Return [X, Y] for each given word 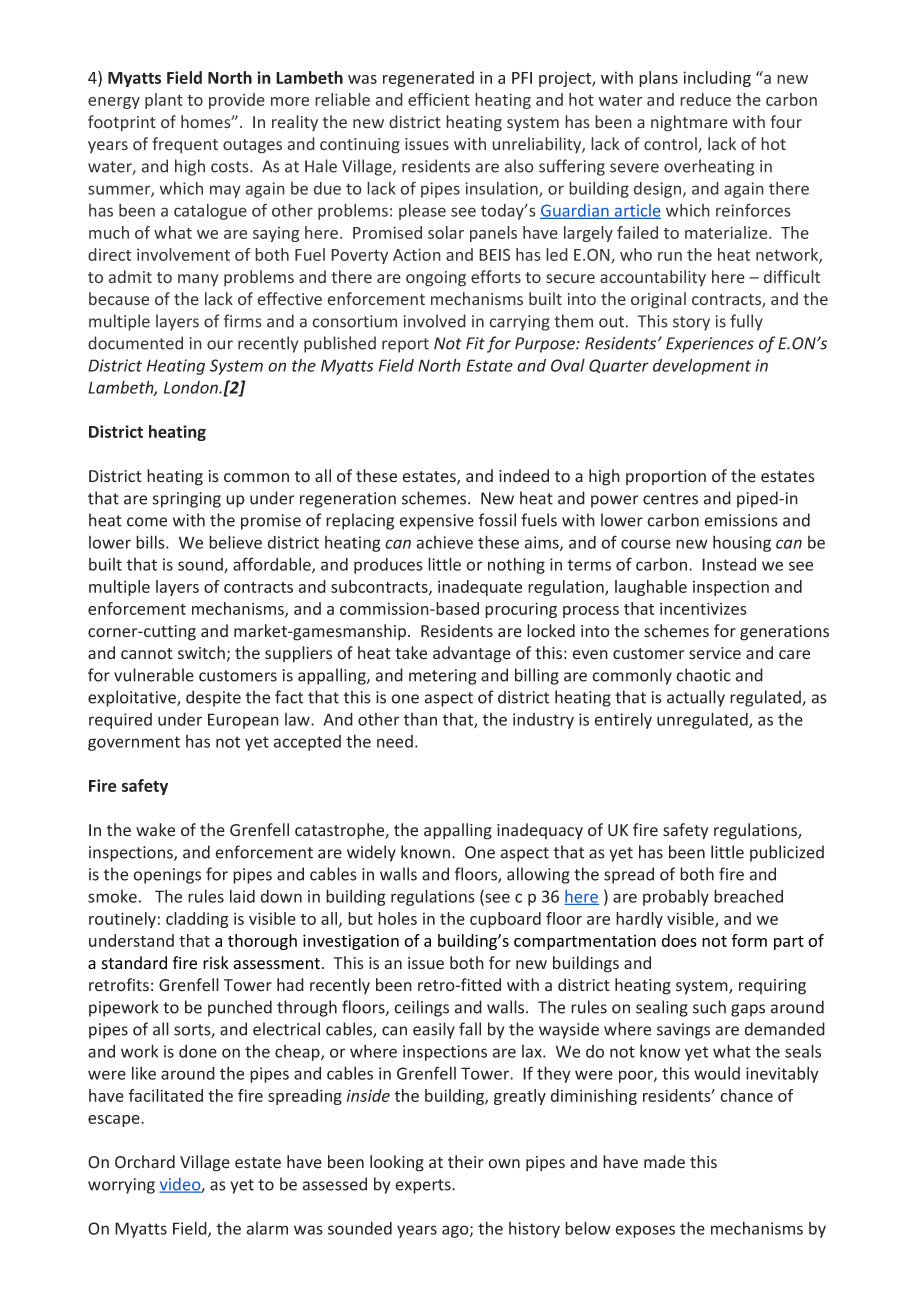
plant [164, 101]
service [715, 653]
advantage [472, 654]
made [664, 1162]
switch [201, 653]
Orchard [145, 1162]
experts [424, 1186]
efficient [439, 99]
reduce [705, 99]
